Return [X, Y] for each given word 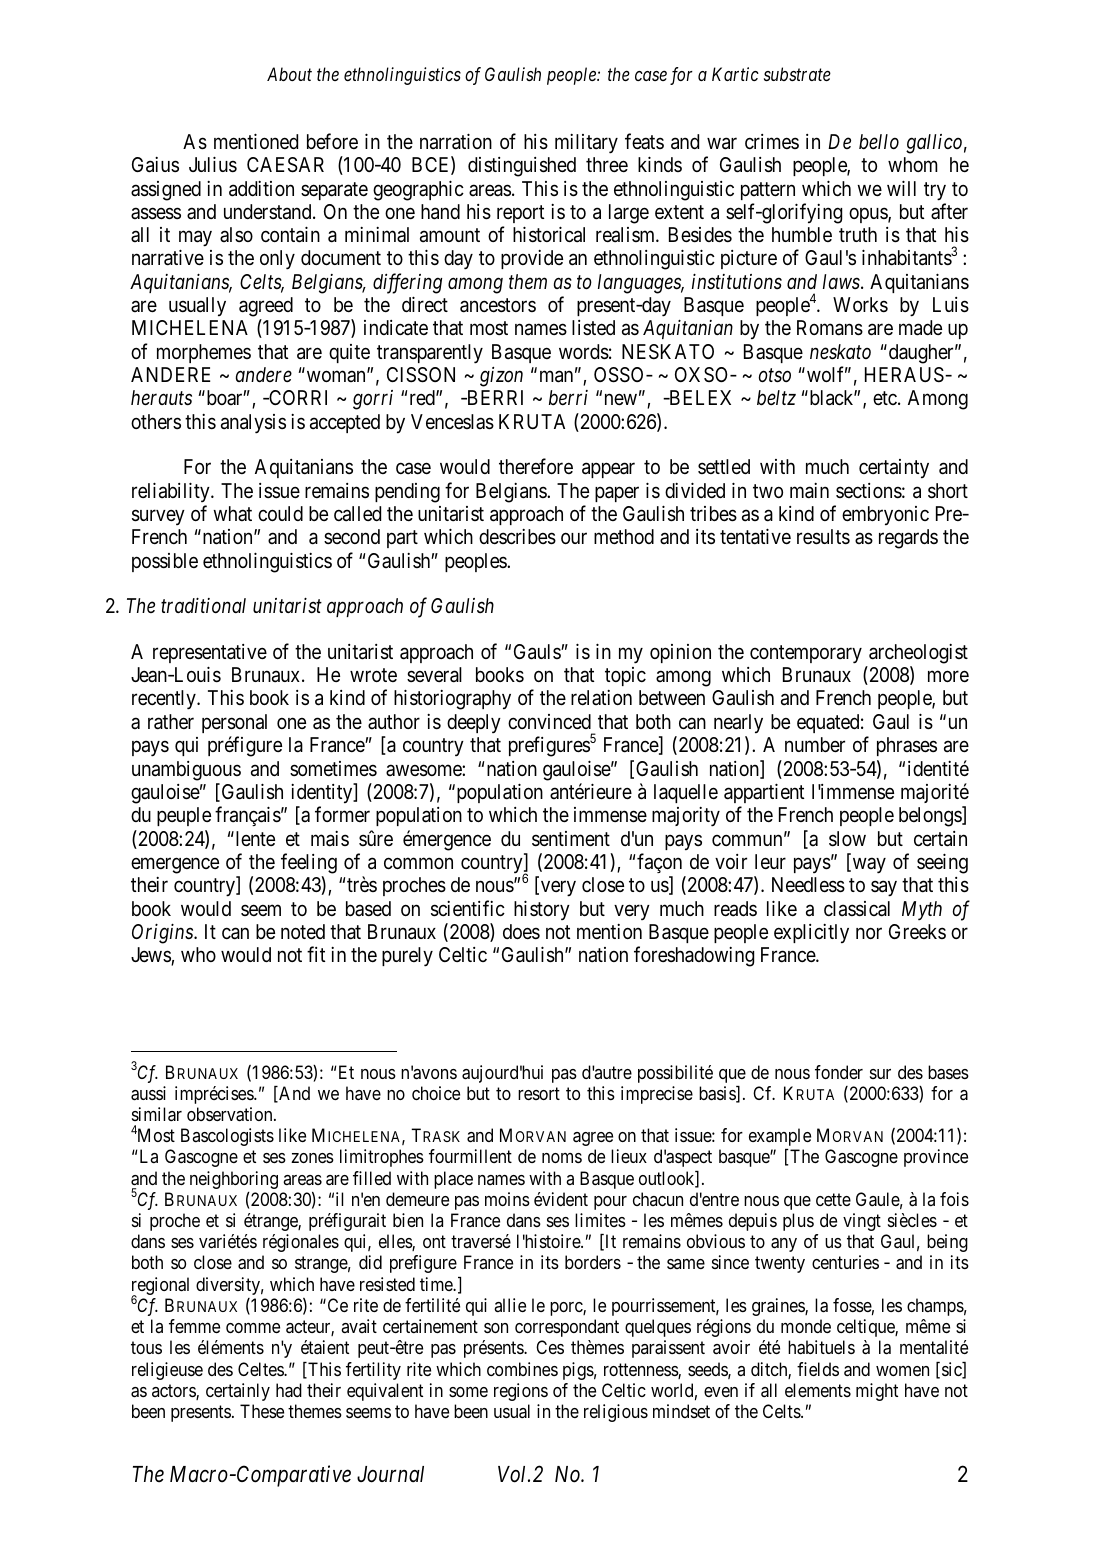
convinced [549, 721]
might [877, 1392]
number [815, 744]
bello [879, 141]
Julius [213, 164]
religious [616, 1413]
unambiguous [186, 771]
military [586, 144]
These [262, 1411]
